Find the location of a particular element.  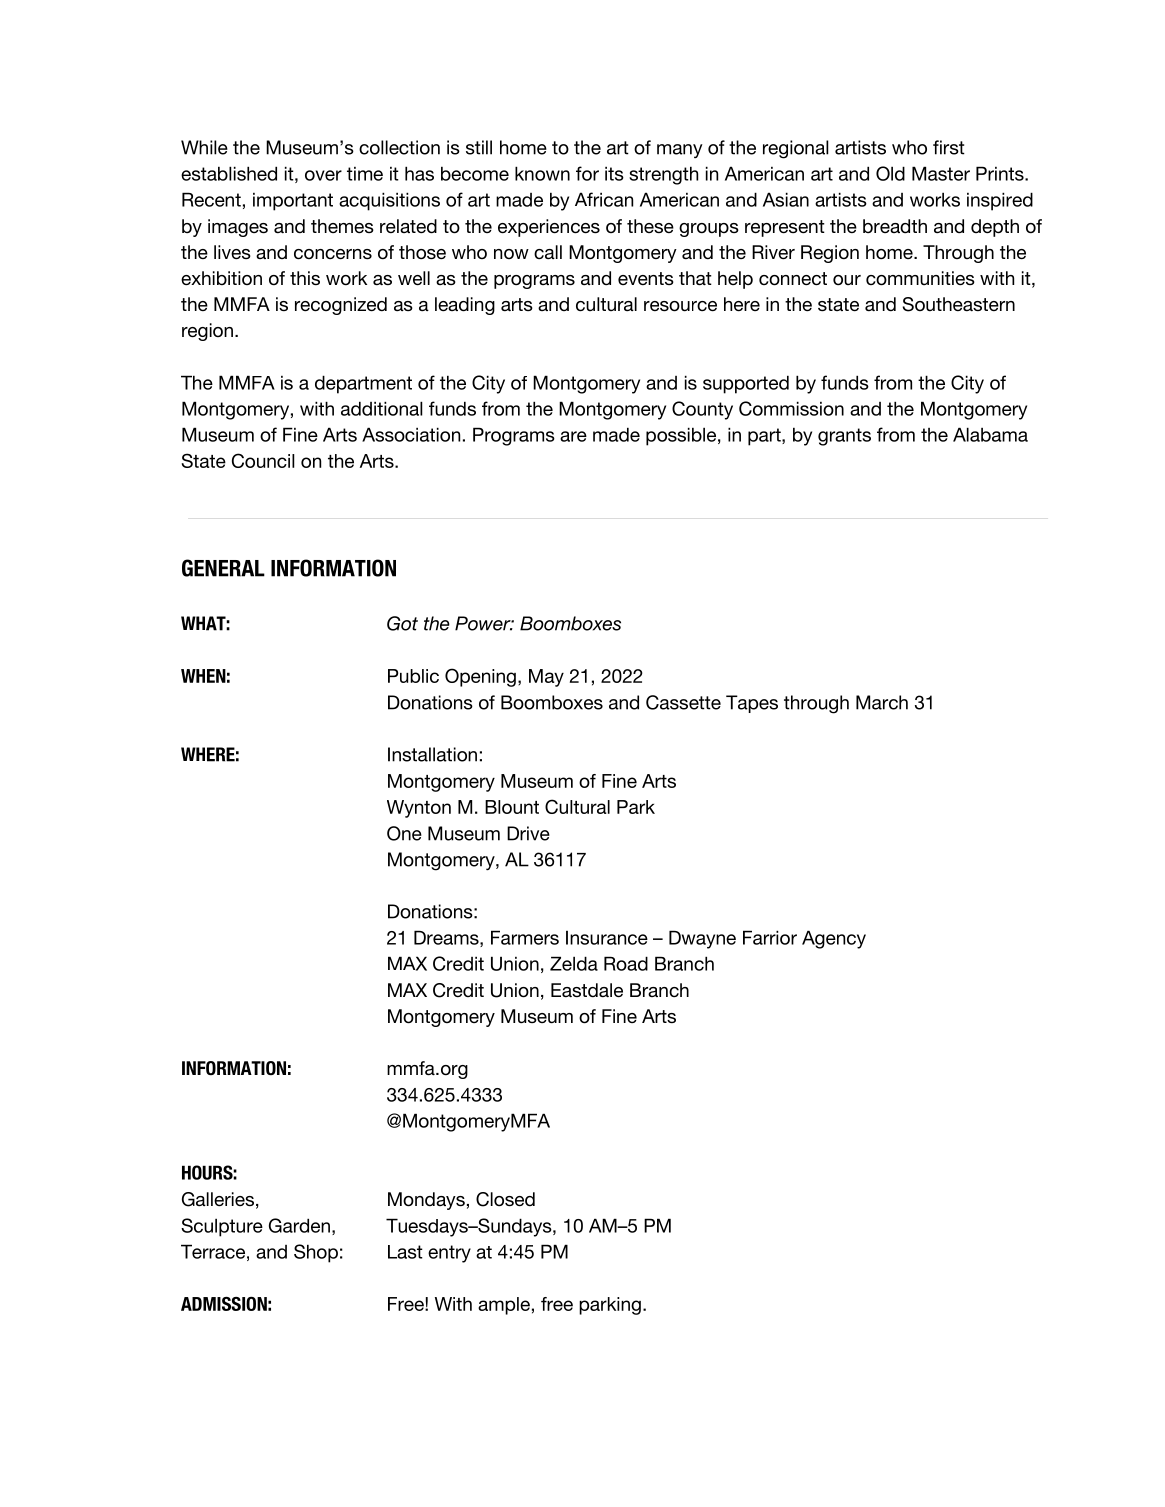

Closed is located at coordinates (505, 1199).
